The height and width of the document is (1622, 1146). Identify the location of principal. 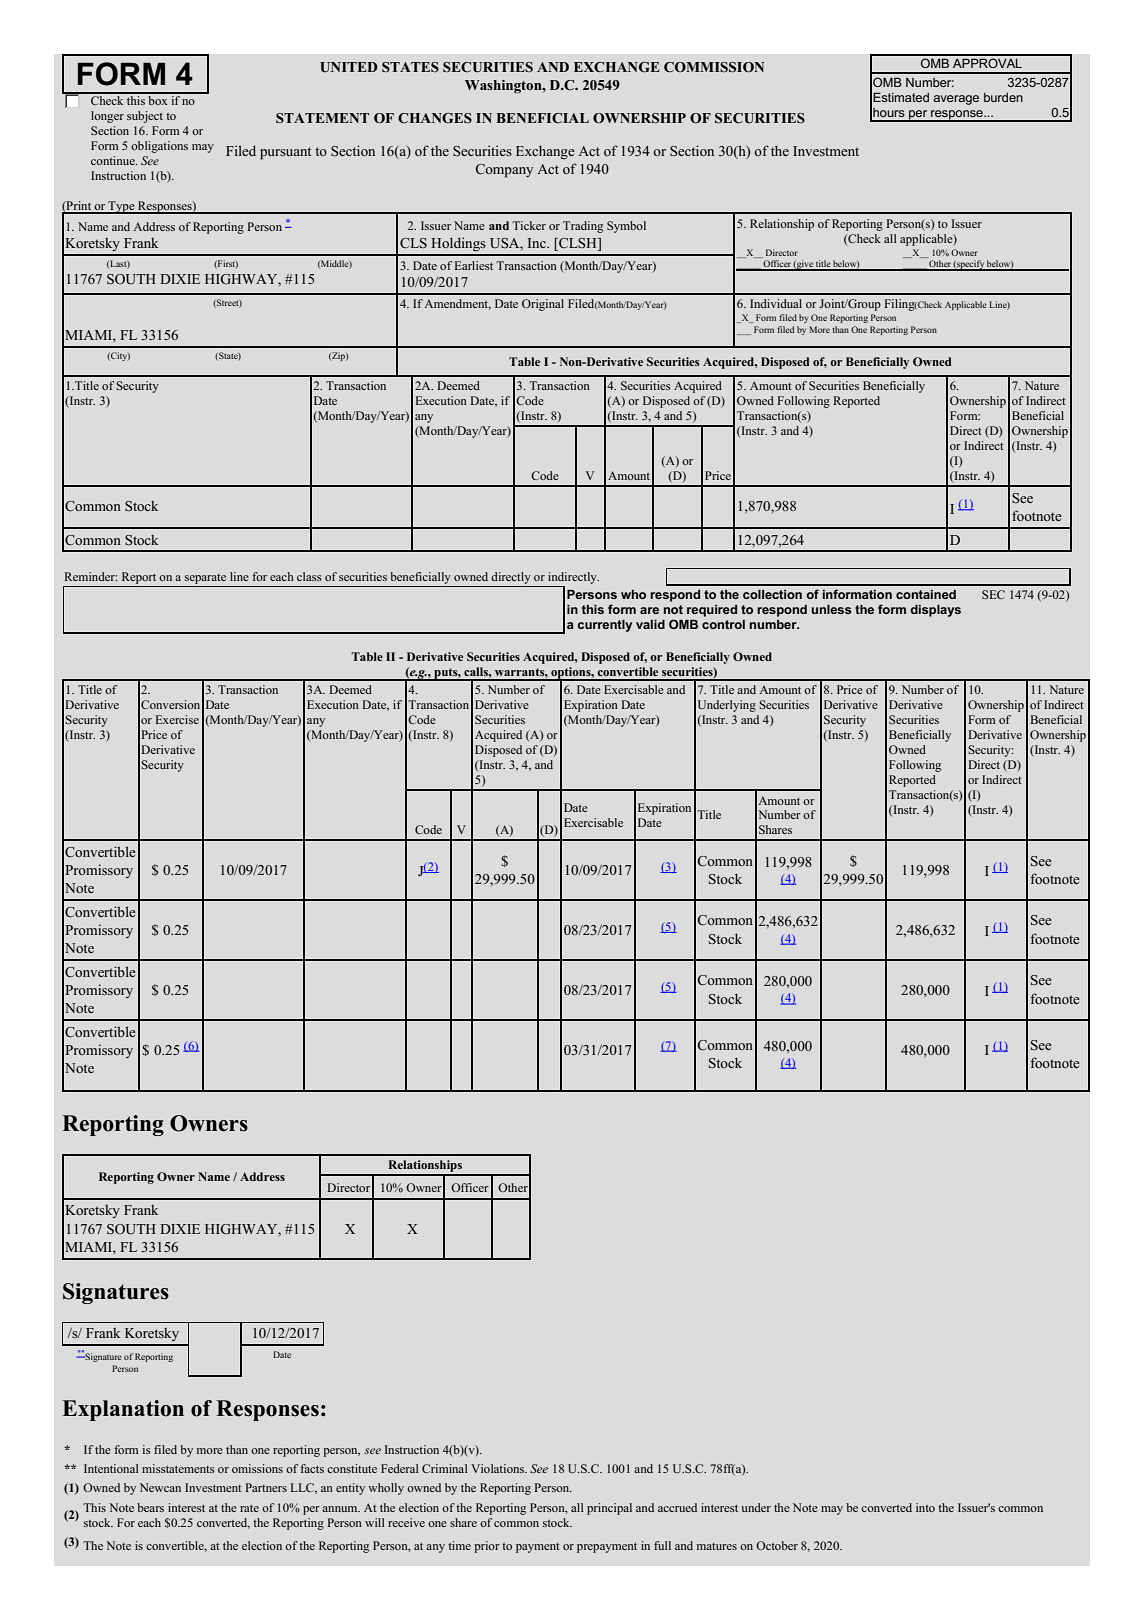
(609, 1509).
